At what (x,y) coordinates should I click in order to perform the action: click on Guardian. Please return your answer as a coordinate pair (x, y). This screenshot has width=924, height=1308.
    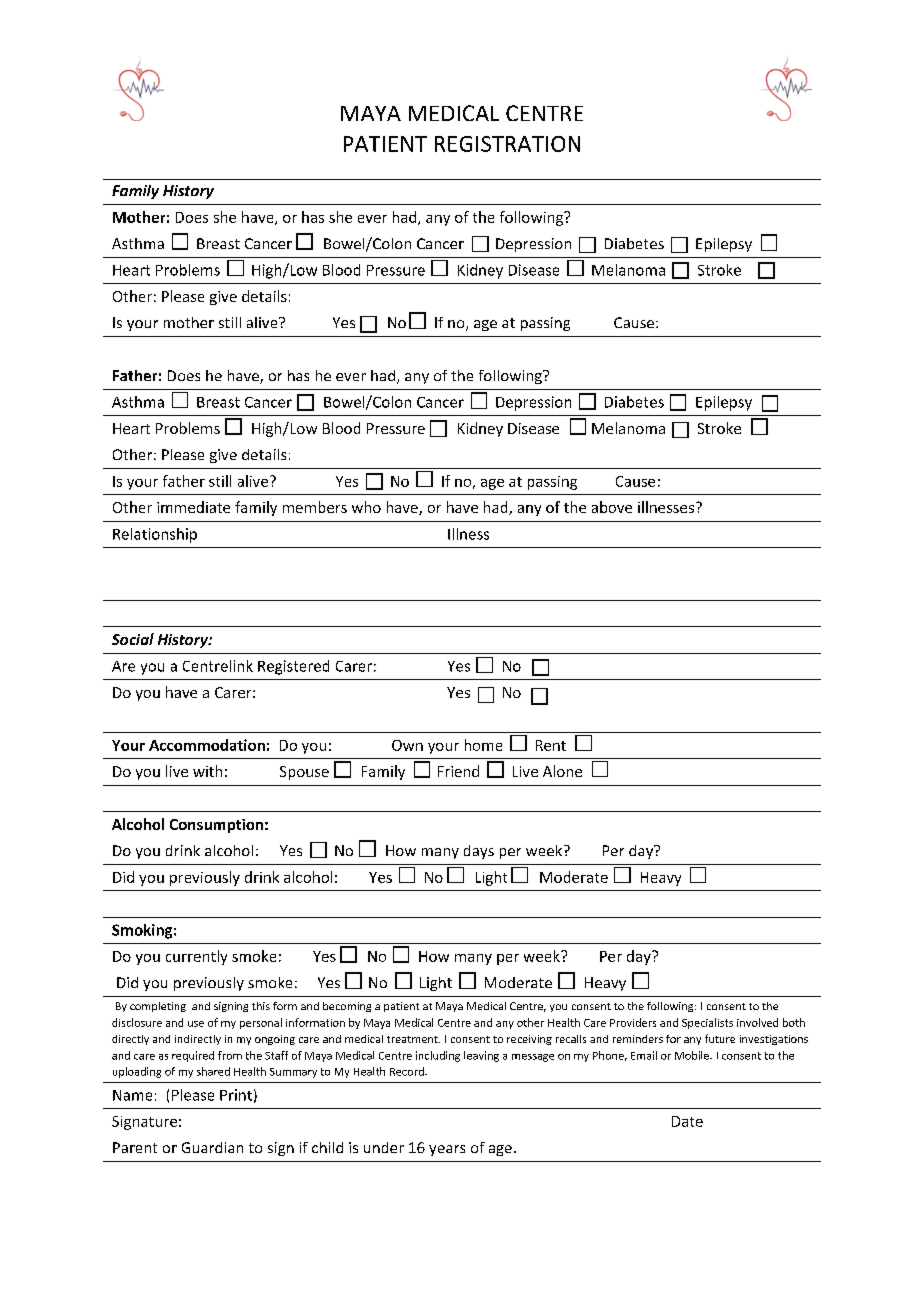
    Looking at the image, I should click on (212, 1147).
